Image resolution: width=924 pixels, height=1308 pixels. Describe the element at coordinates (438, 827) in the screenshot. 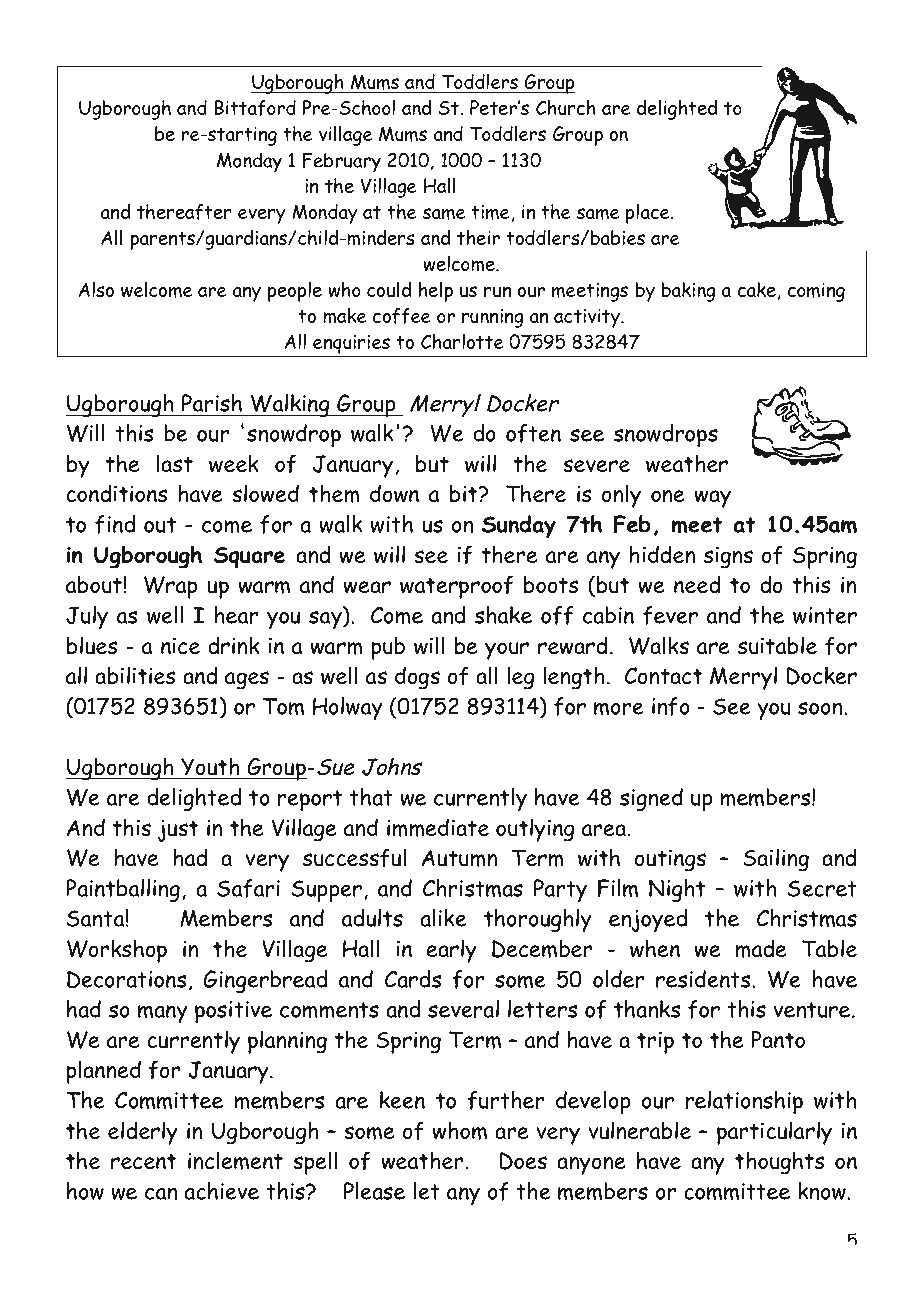

I see `immediate` at that location.
